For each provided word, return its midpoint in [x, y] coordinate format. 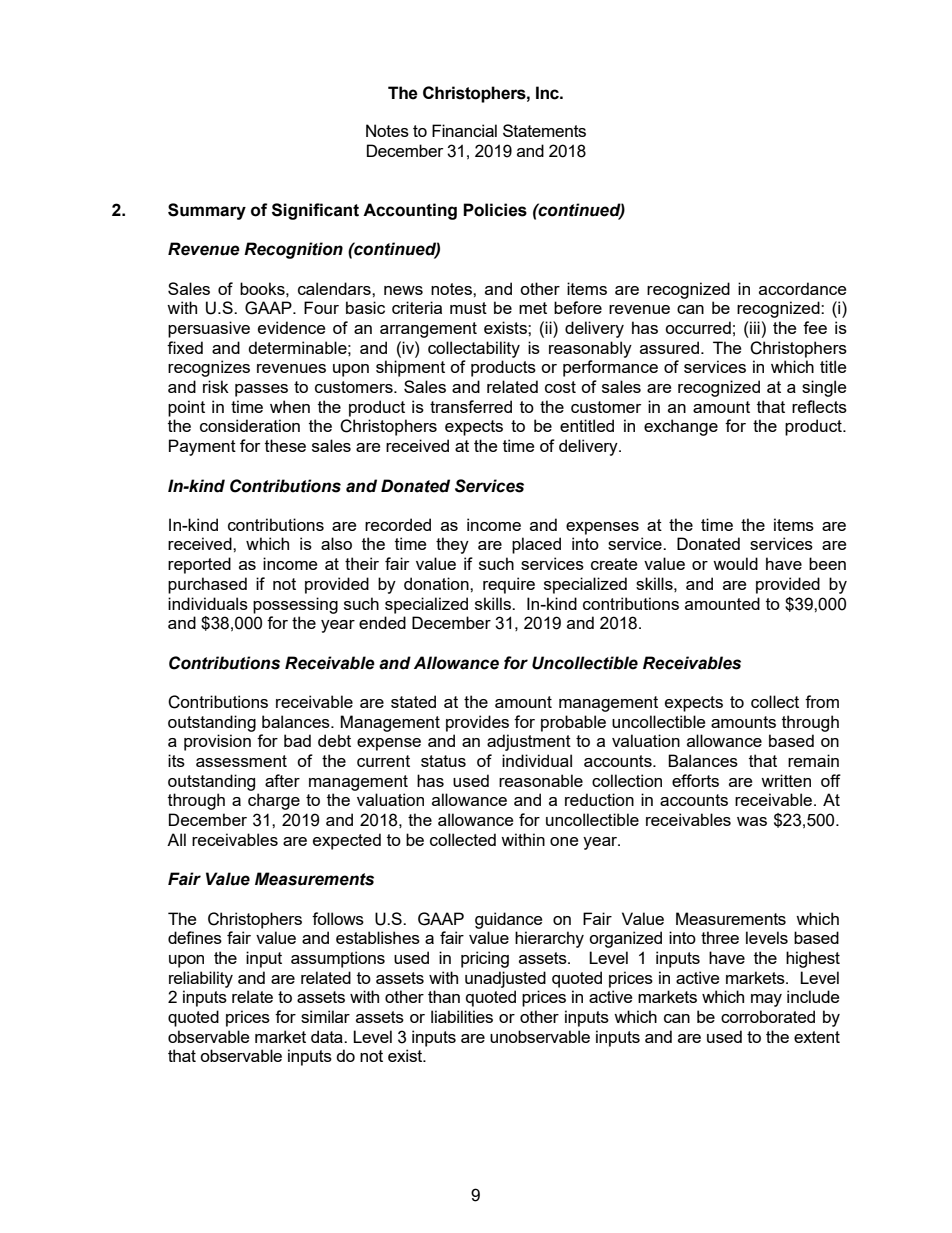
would [735, 563]
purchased [207, 585]
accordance [802, 288]
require [509, 585]
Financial [464, 130]
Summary [207, 211]
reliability [201, 979]
